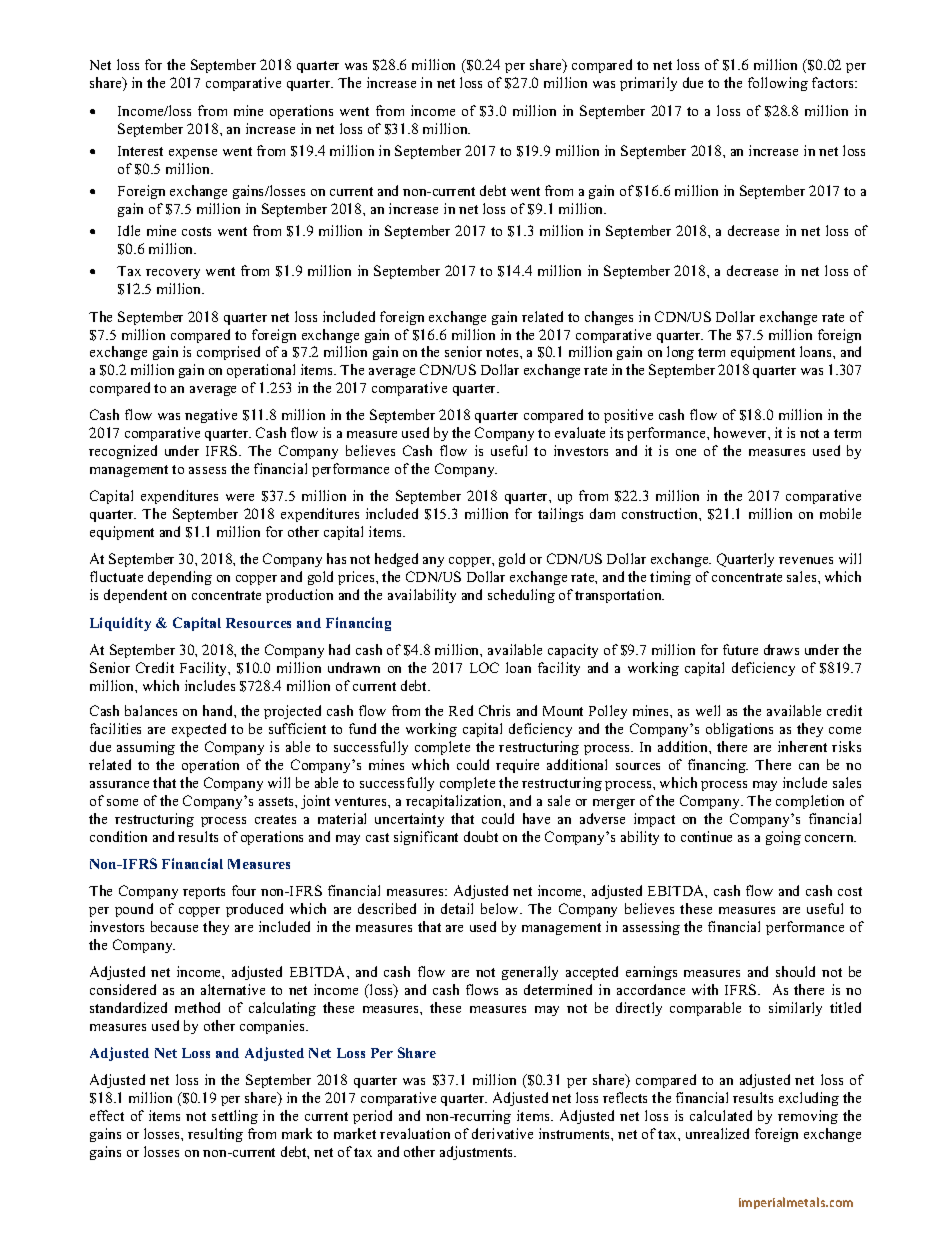  Describe the element at coordinates (215, 1135) in the document. I see `resulting` at that location.
